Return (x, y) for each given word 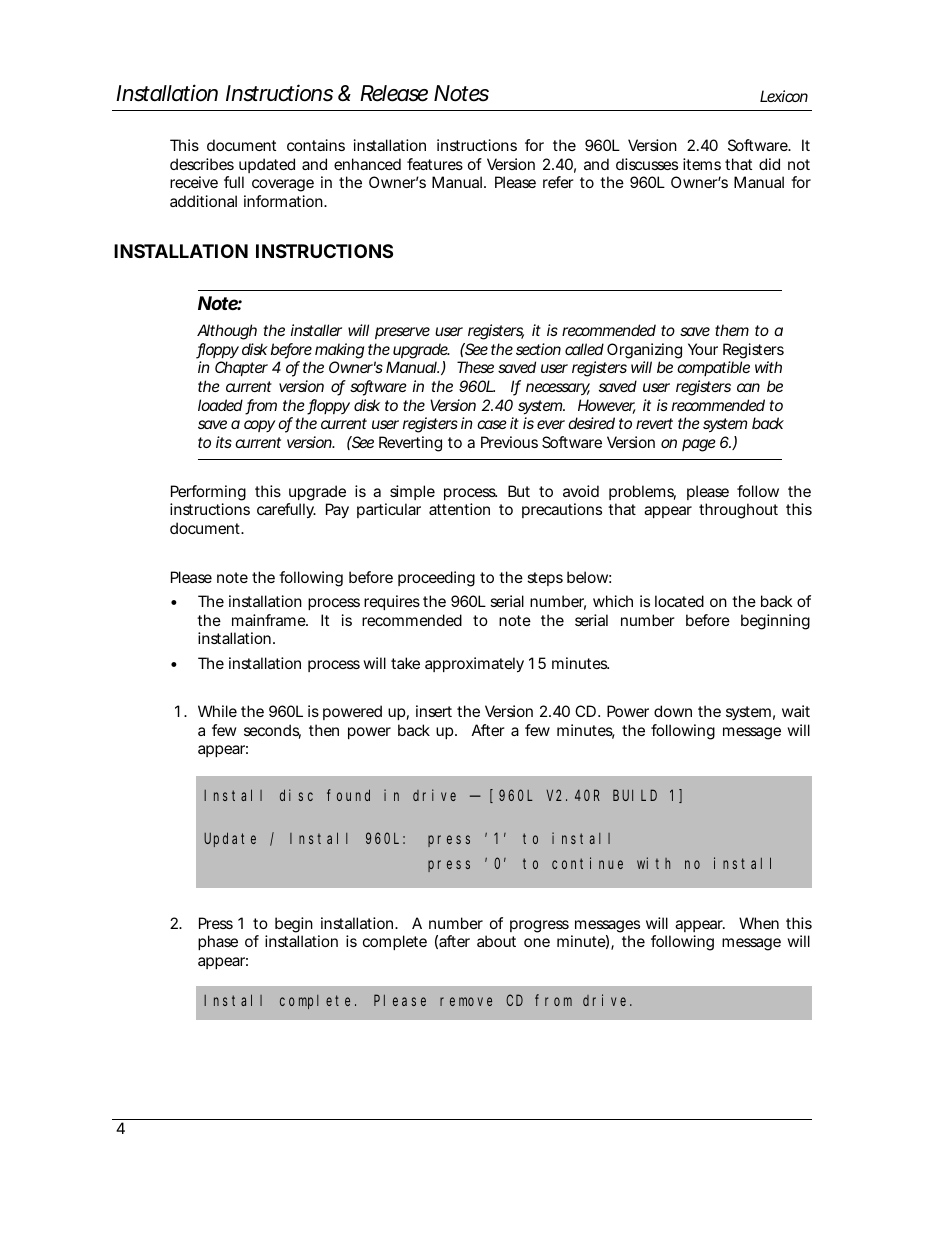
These (475, 367)
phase (218, 942)
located (679, 601)
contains (316, 145)
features (435, 164)
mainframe (270, 620)
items (702, 164)
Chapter (241, 368)
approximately (474, 665)
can (748, 387)
